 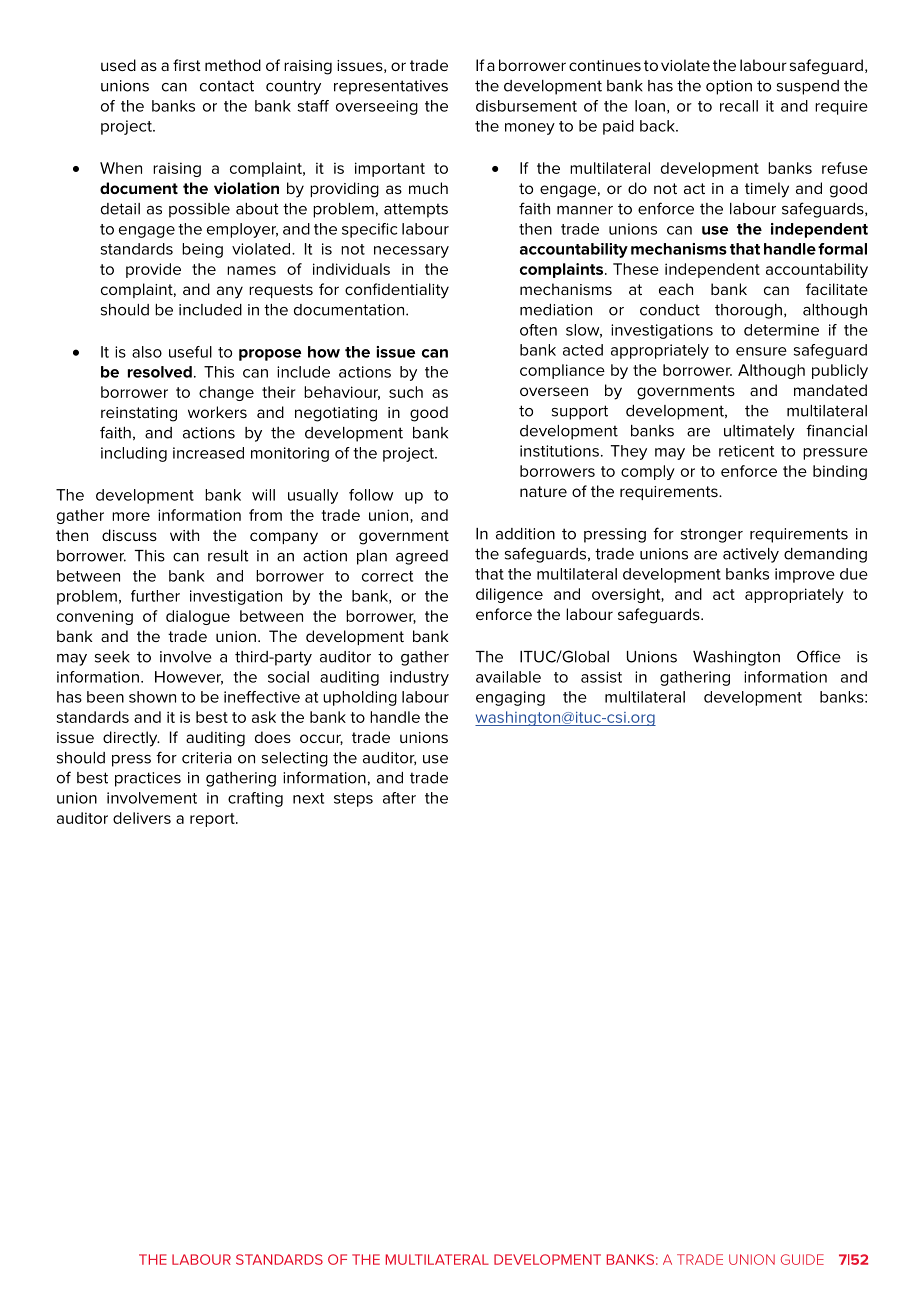 What do you see at coordinates (739, 106) in the screenshot?
I see `recall` at bounding box center [739, 106].
